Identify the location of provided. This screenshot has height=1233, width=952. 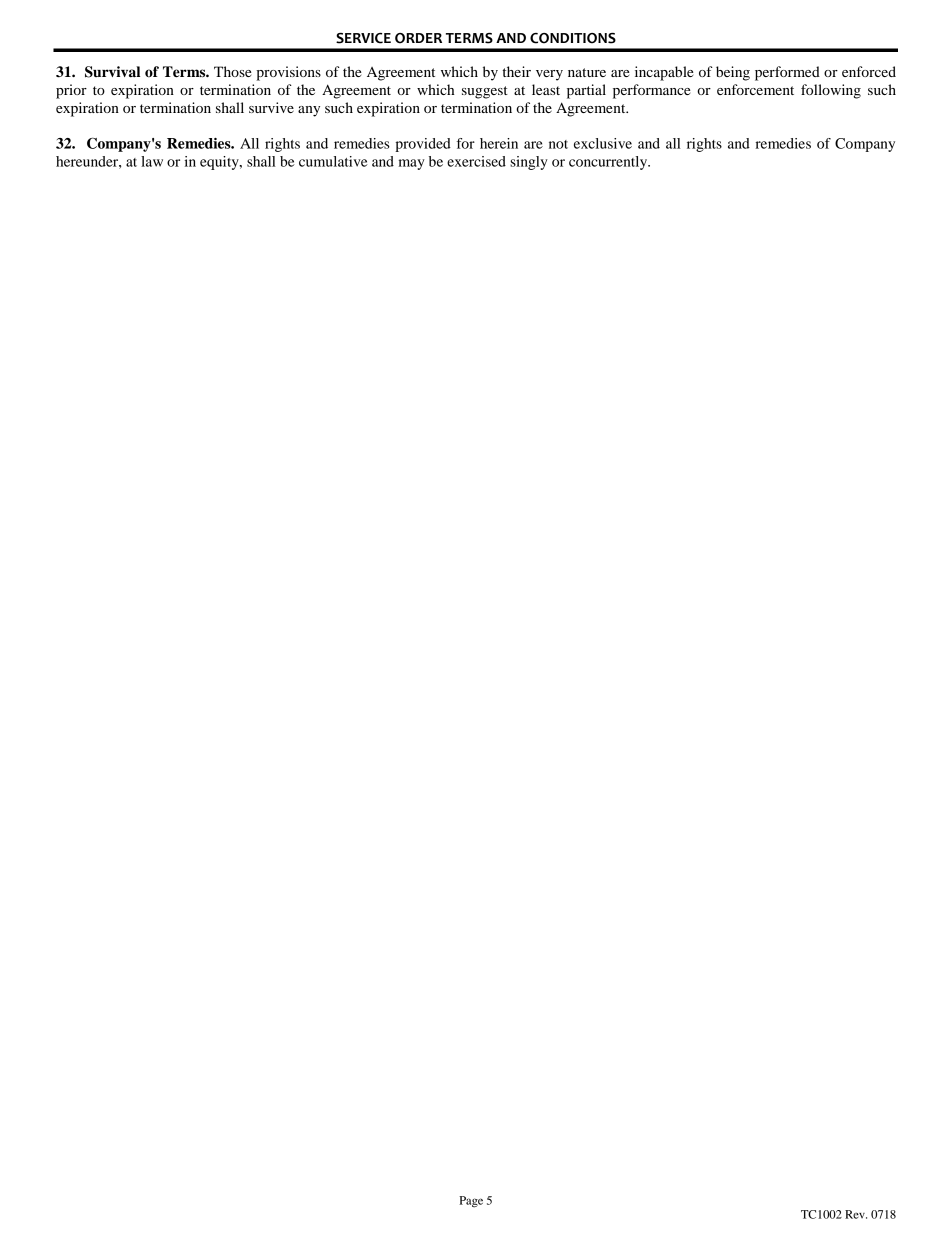
(423, 145).
